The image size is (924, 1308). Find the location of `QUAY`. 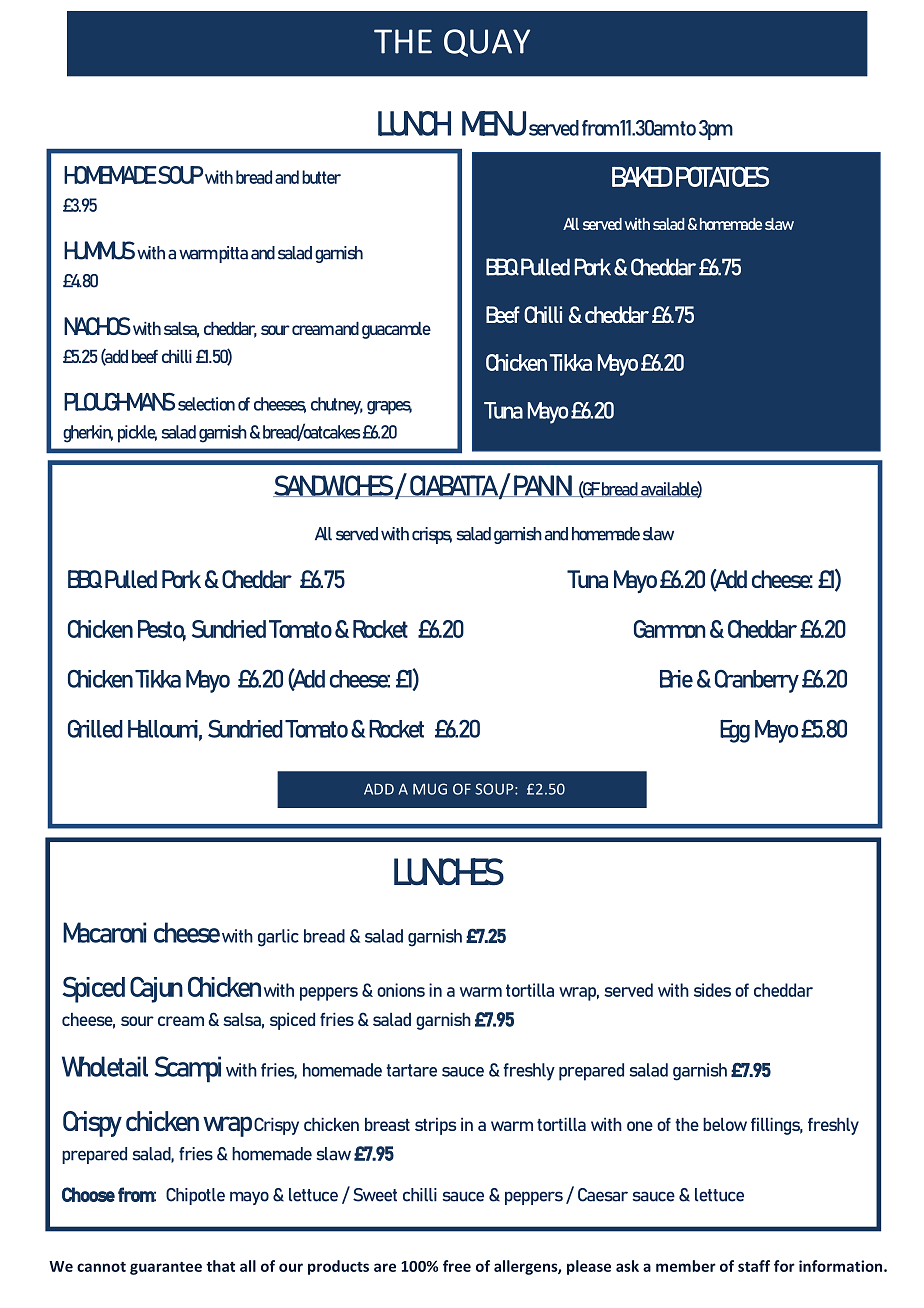

QUAY is located at coordinates (487, 43).
